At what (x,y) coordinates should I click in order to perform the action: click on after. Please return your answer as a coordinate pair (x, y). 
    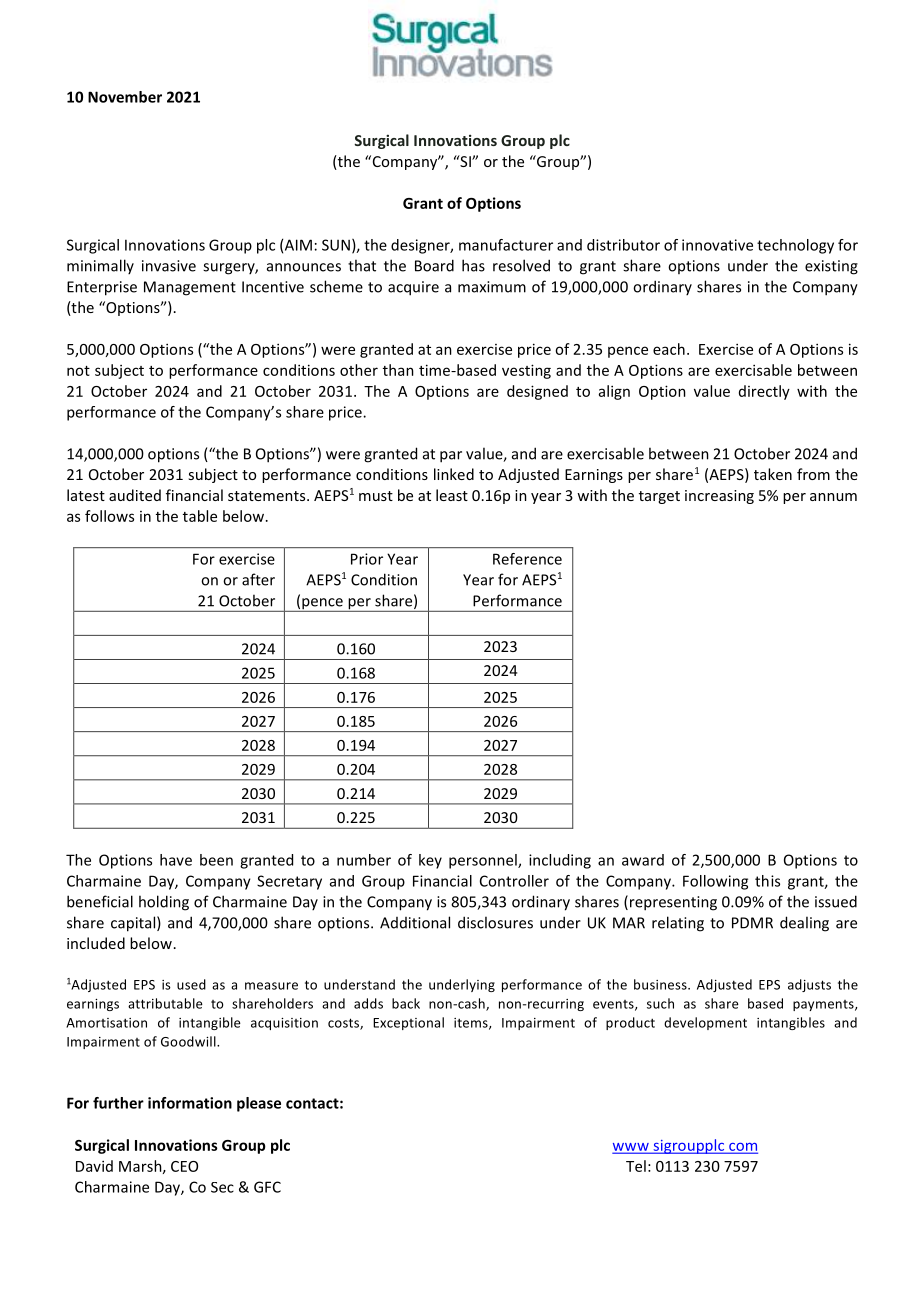
    Looking at the image, I should click on (258, 579).
